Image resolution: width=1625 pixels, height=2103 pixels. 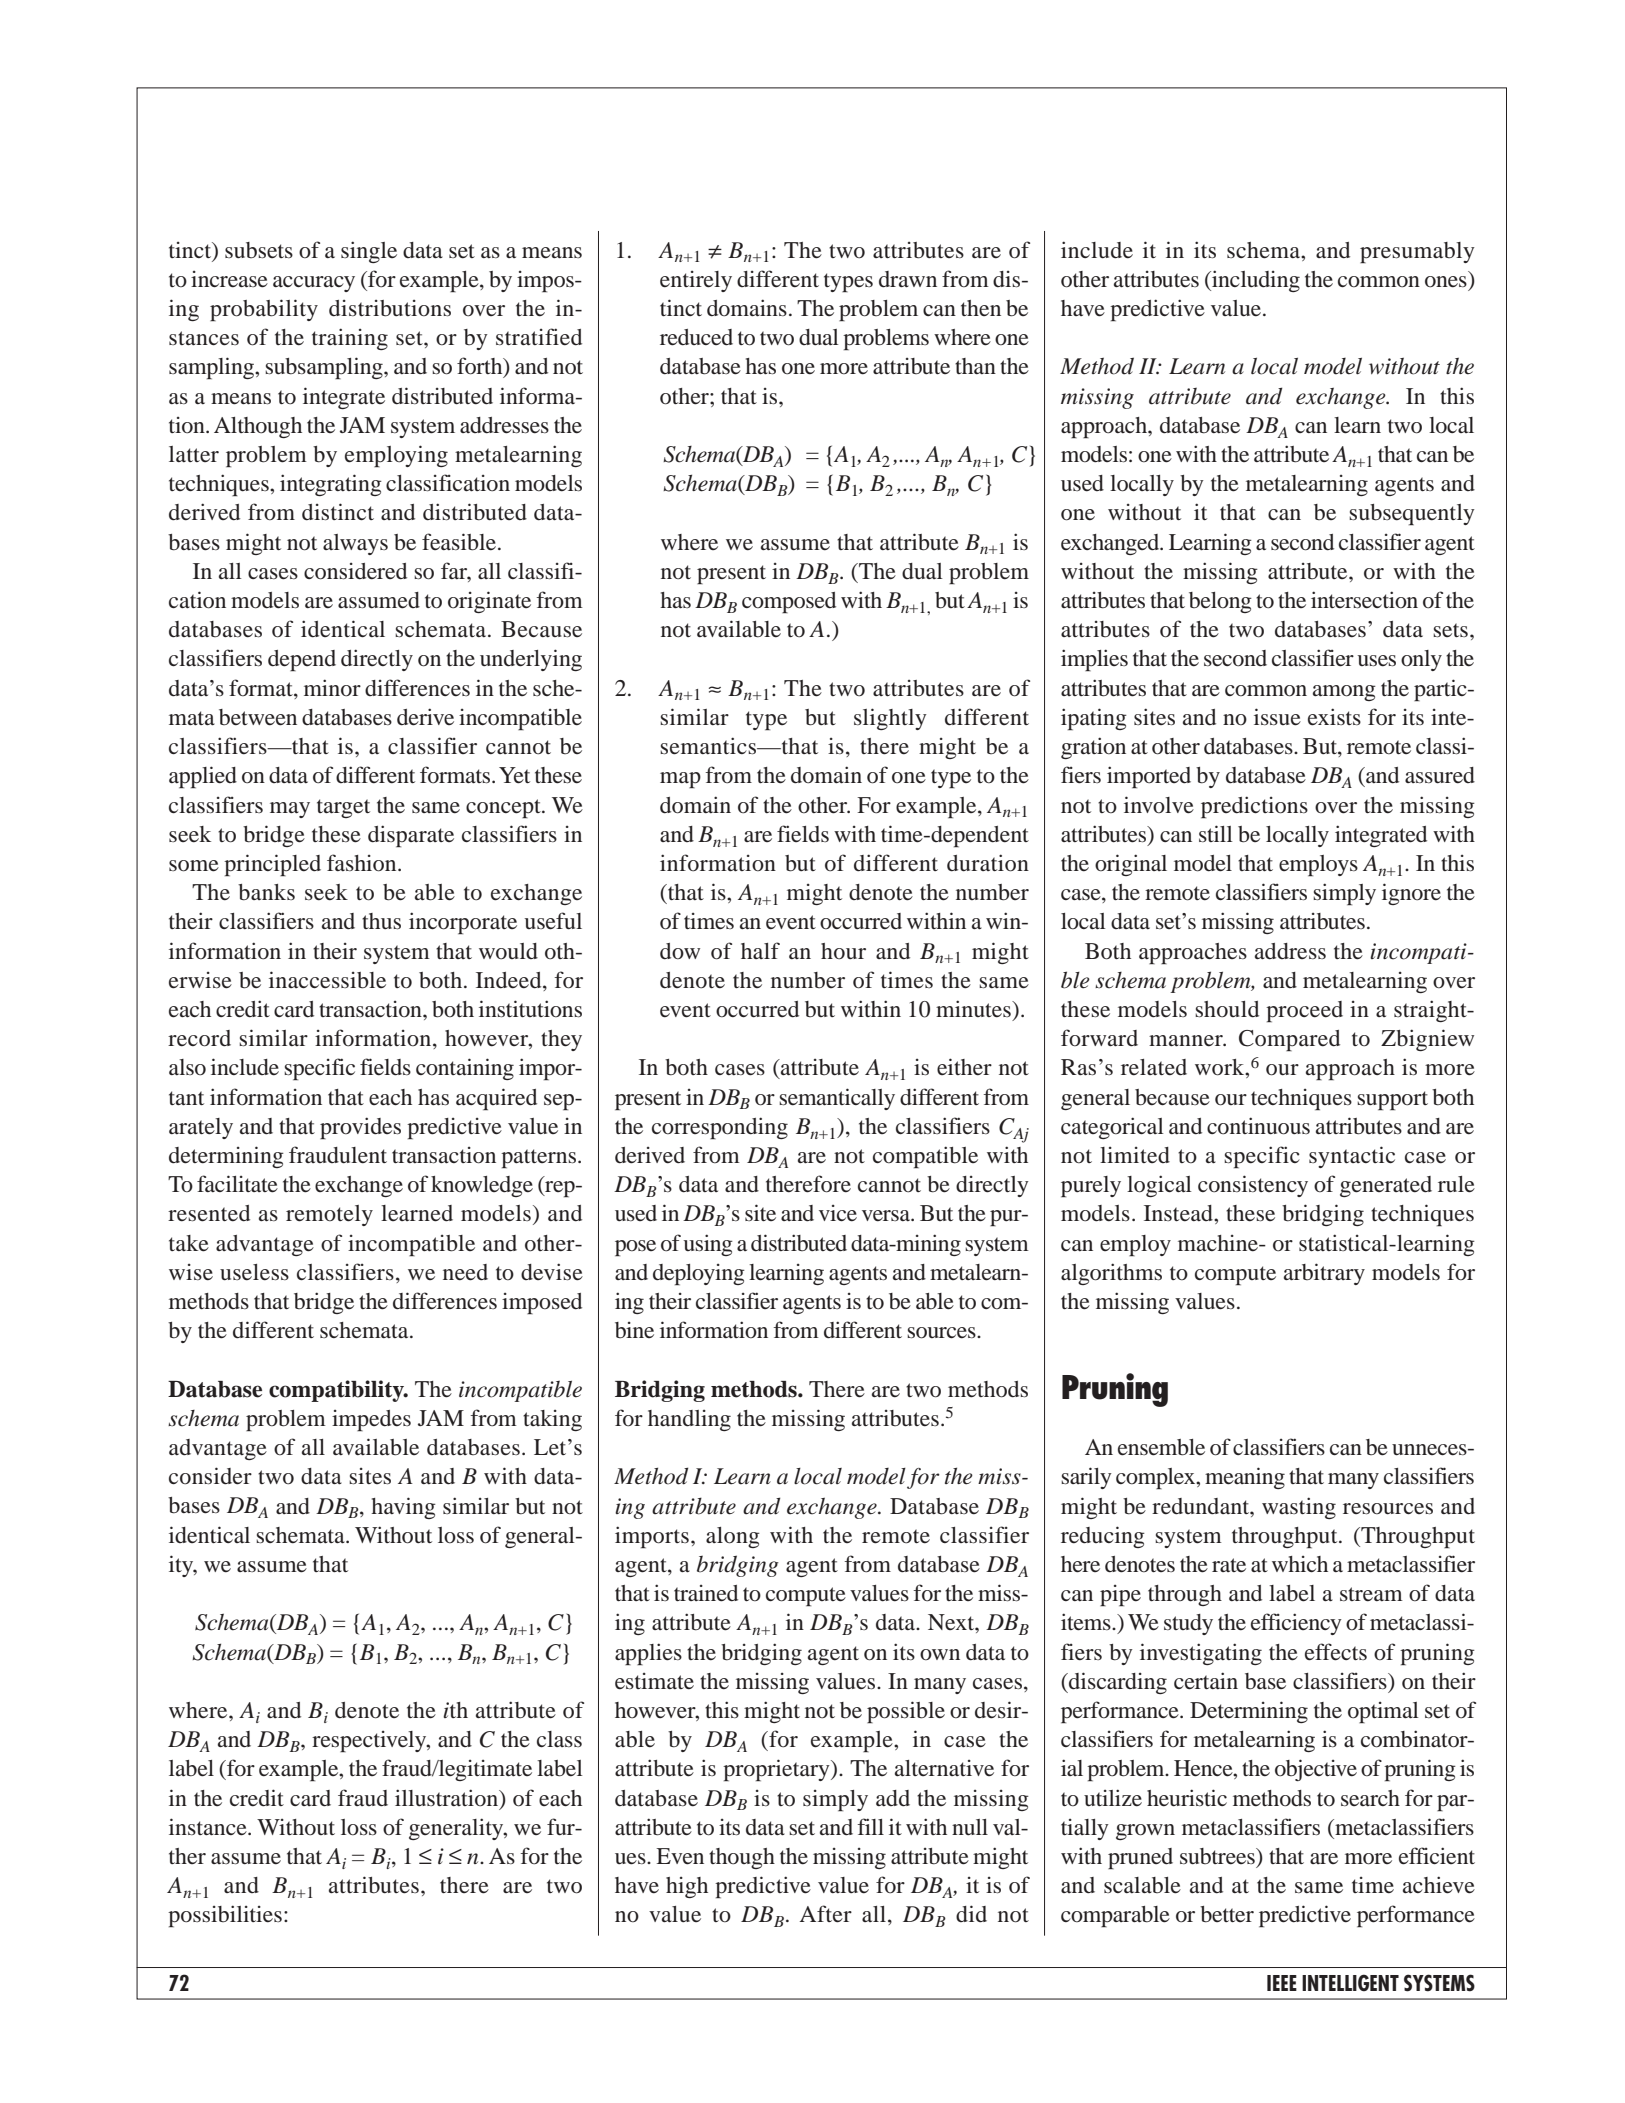 What do you see at coordinates (332, 688) in the screenshot?
I see `minor` at bounding box center [332, 688].
